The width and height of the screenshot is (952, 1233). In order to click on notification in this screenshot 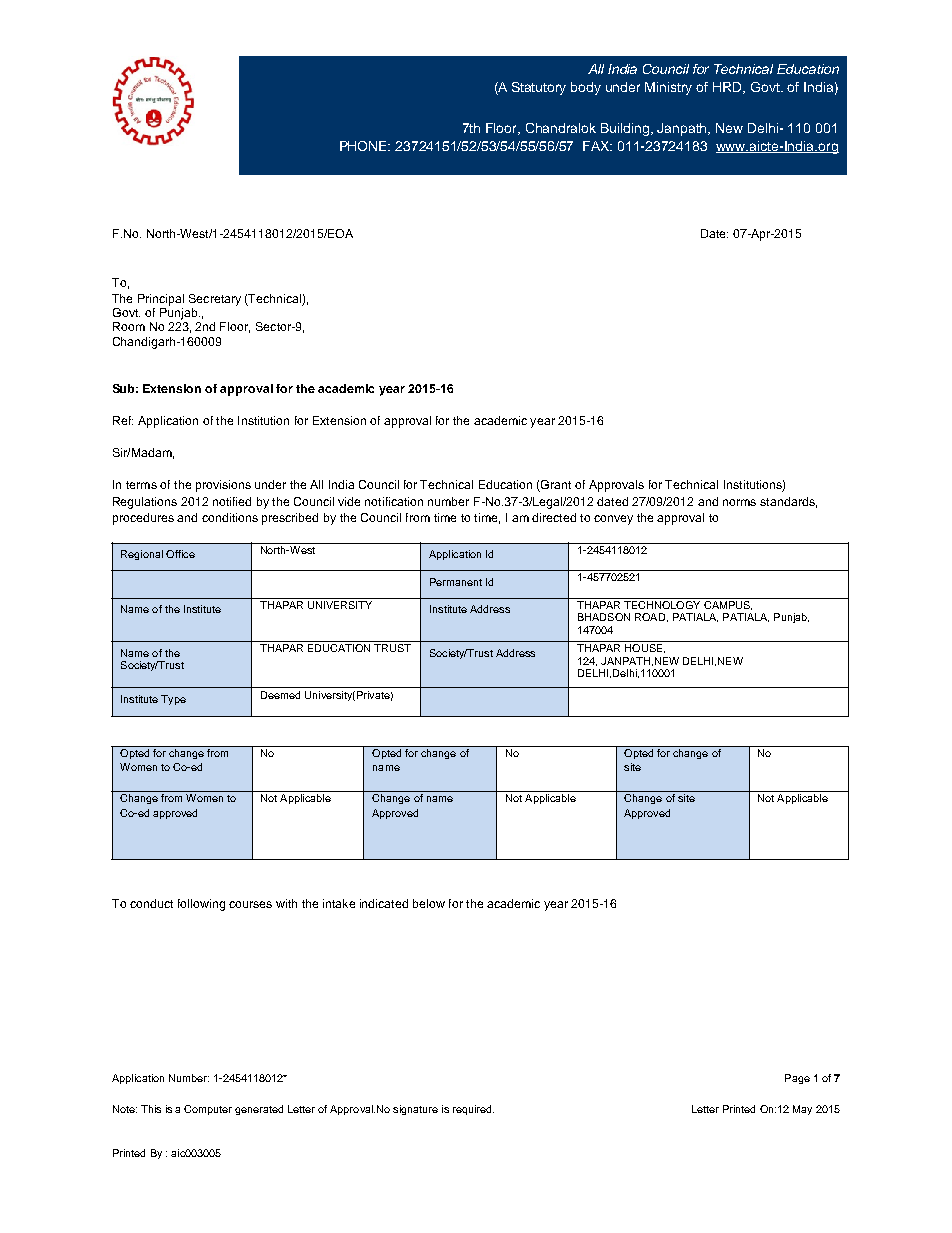, I will do `click(394, 501)`.
